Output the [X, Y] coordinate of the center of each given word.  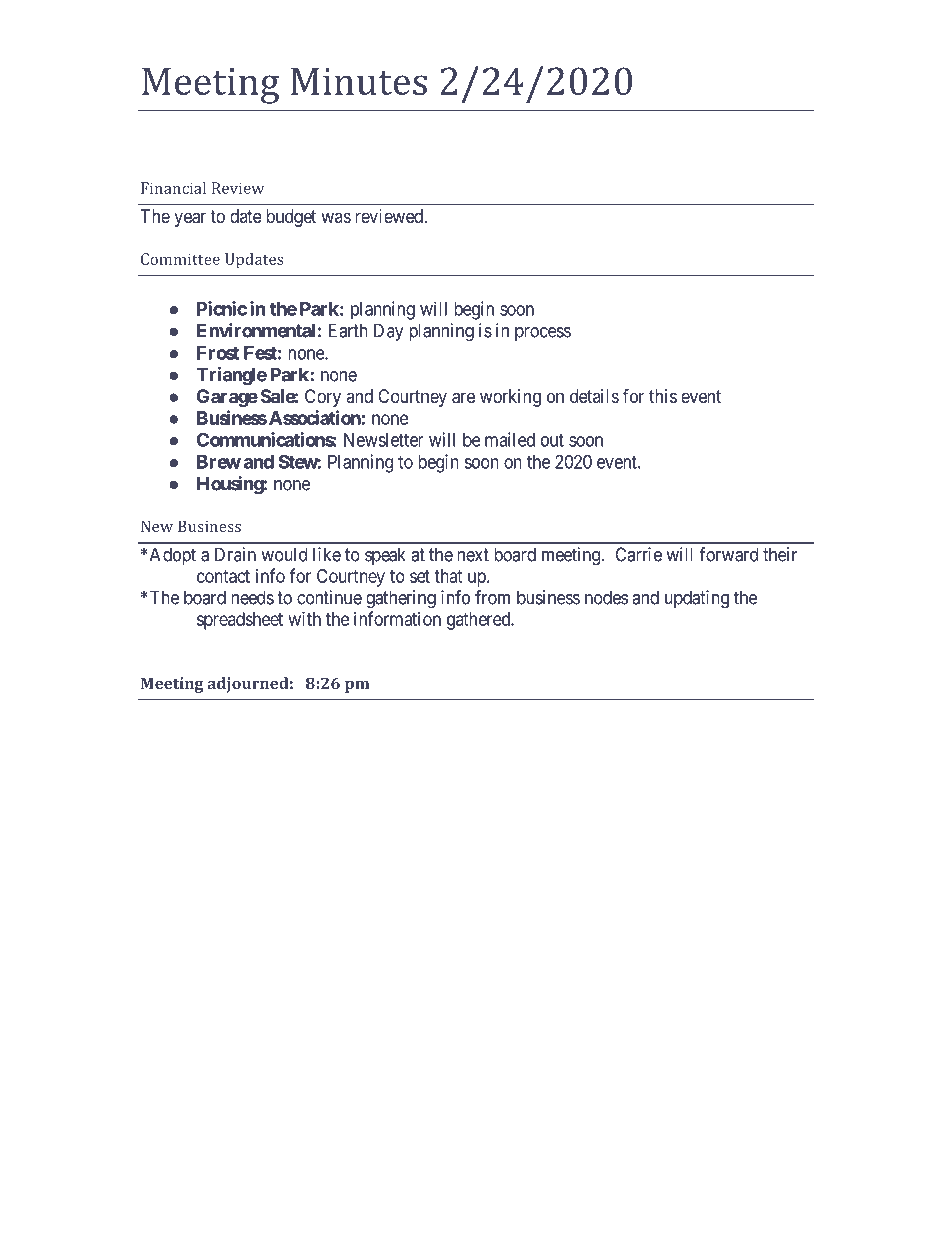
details [594, 396]
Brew [219, 462]
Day [389, 332]
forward [728, 554]
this [663, 396]
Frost [218, 353]
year [190, 219]
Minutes [359, 81]
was [336, 217]
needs [252, 597]
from [492, 597]
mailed [510, 439]
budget [291, 218]
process [543, 334]
